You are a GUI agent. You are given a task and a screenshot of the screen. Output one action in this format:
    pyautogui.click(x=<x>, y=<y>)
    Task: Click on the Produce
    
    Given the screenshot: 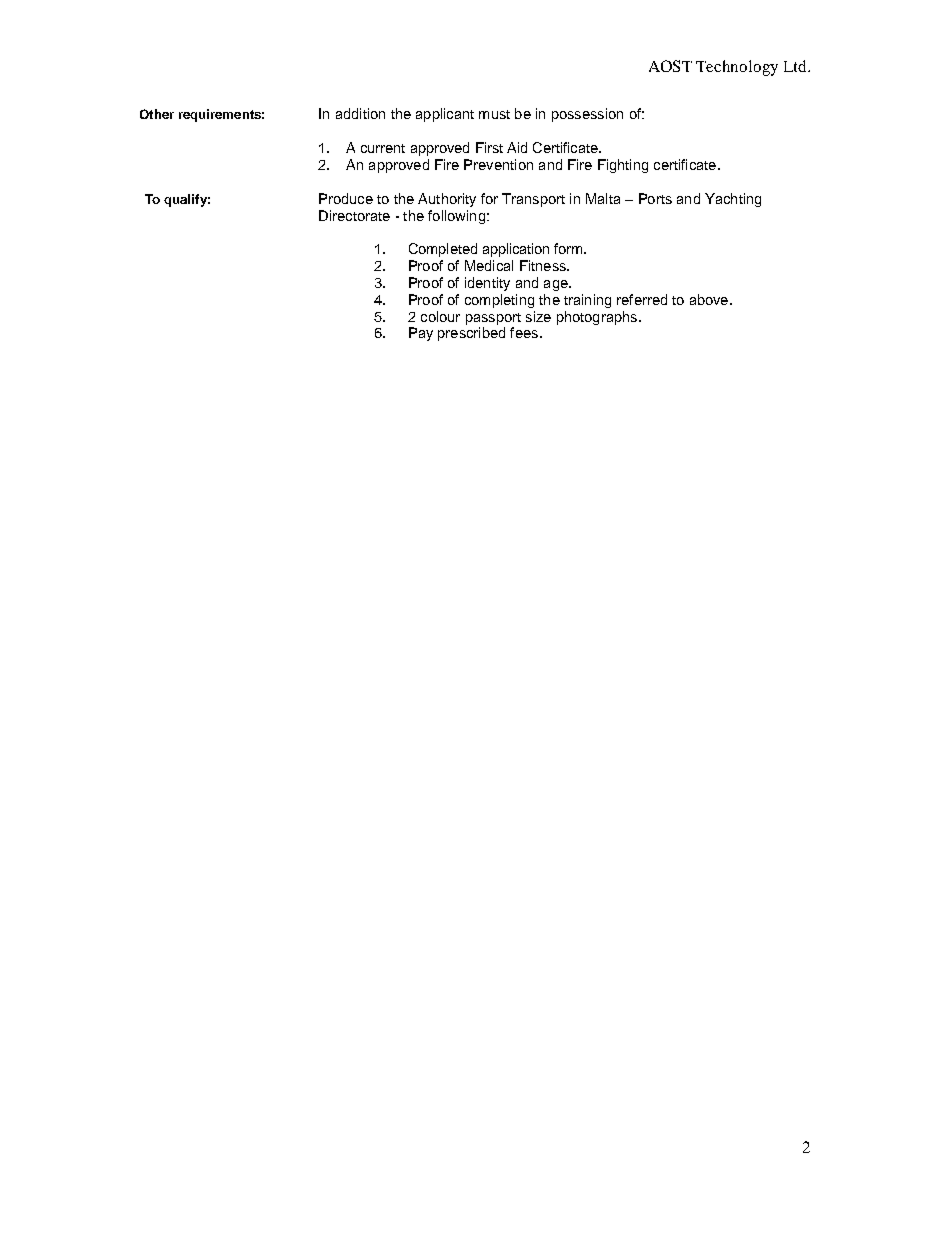 What is the action you would take?
    pyautogui.click(x=346, y=198)
